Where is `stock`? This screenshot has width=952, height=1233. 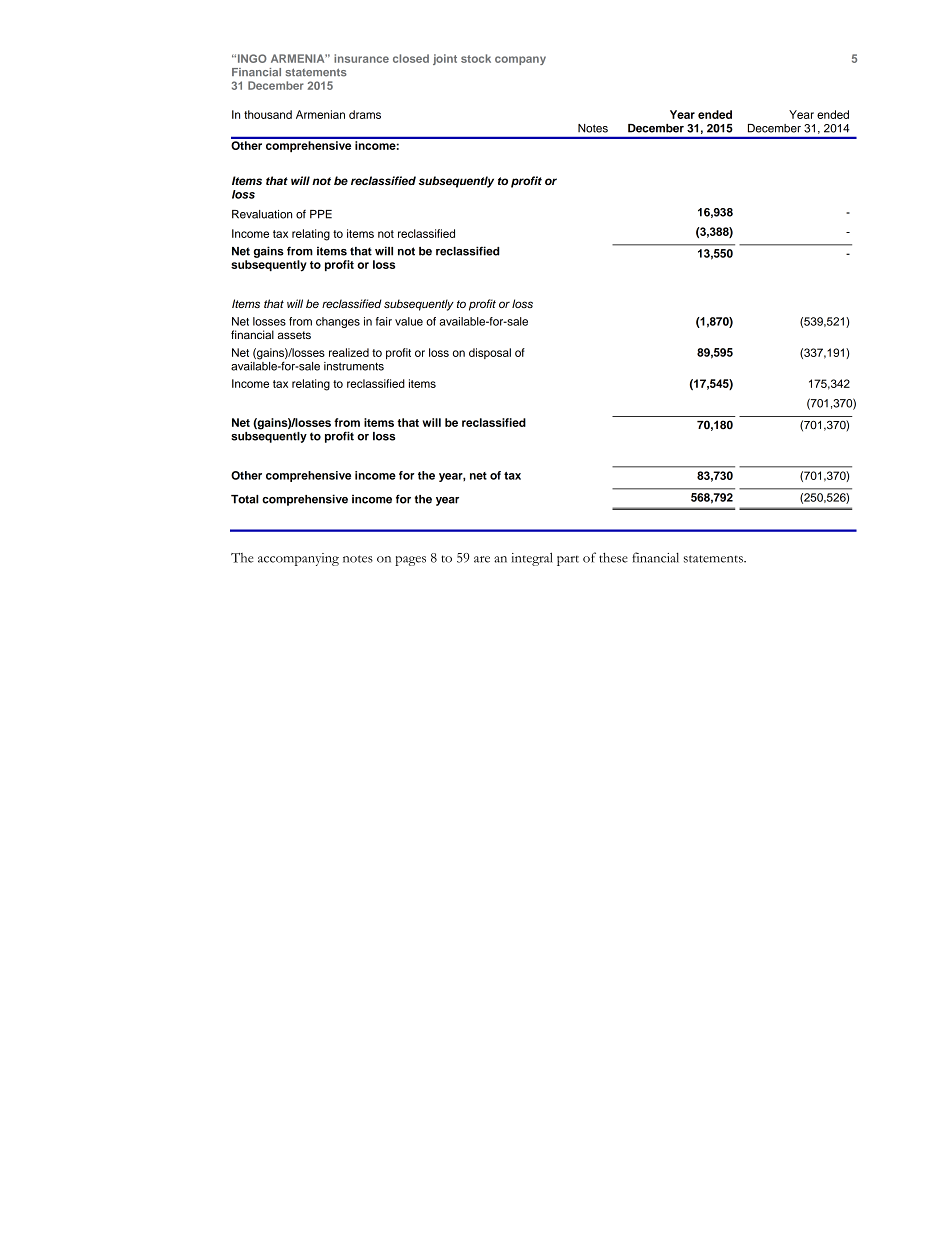 stock is located at coordinates (476, 58).
